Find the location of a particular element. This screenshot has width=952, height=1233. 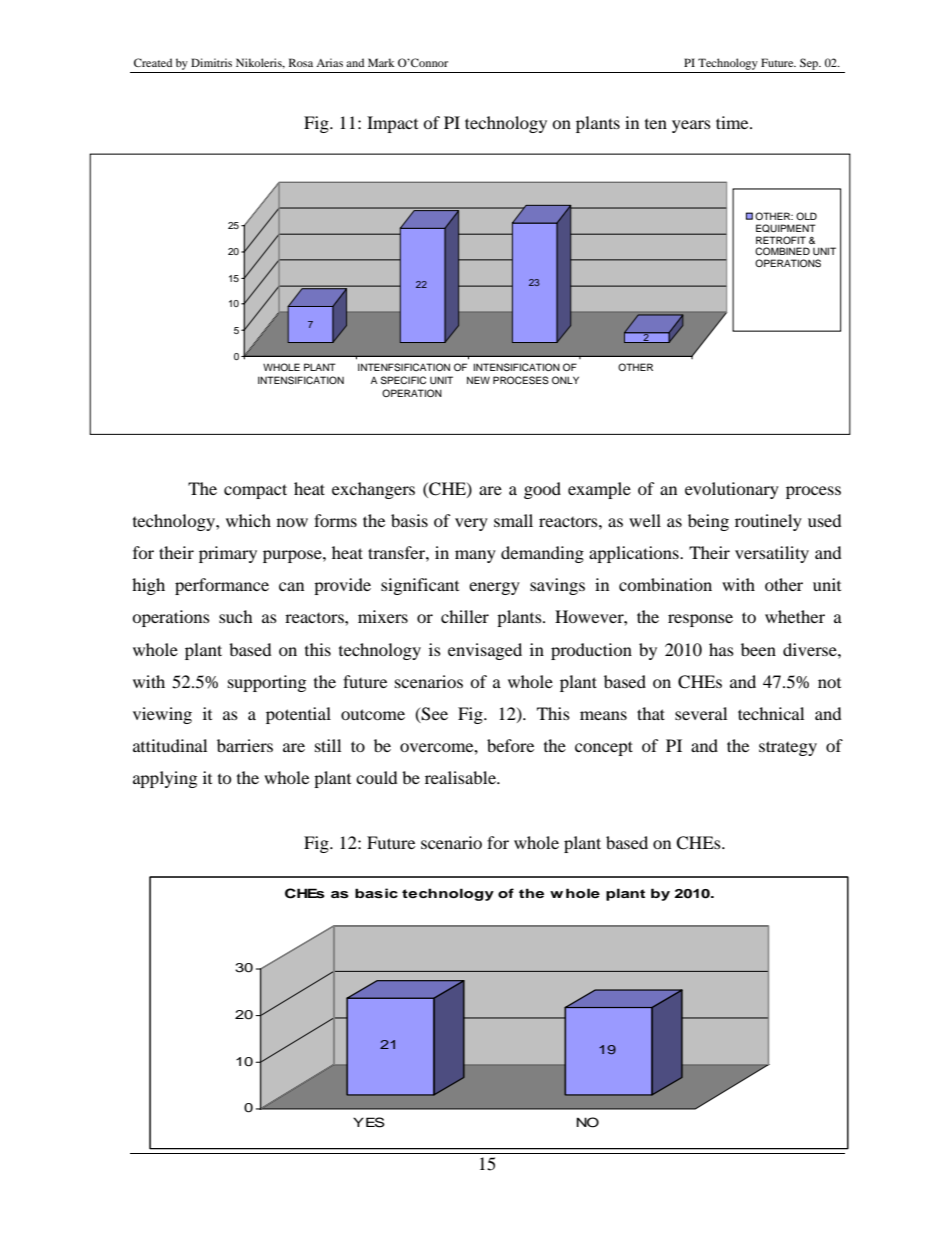

versatility is located at coordinates (772, 554).
